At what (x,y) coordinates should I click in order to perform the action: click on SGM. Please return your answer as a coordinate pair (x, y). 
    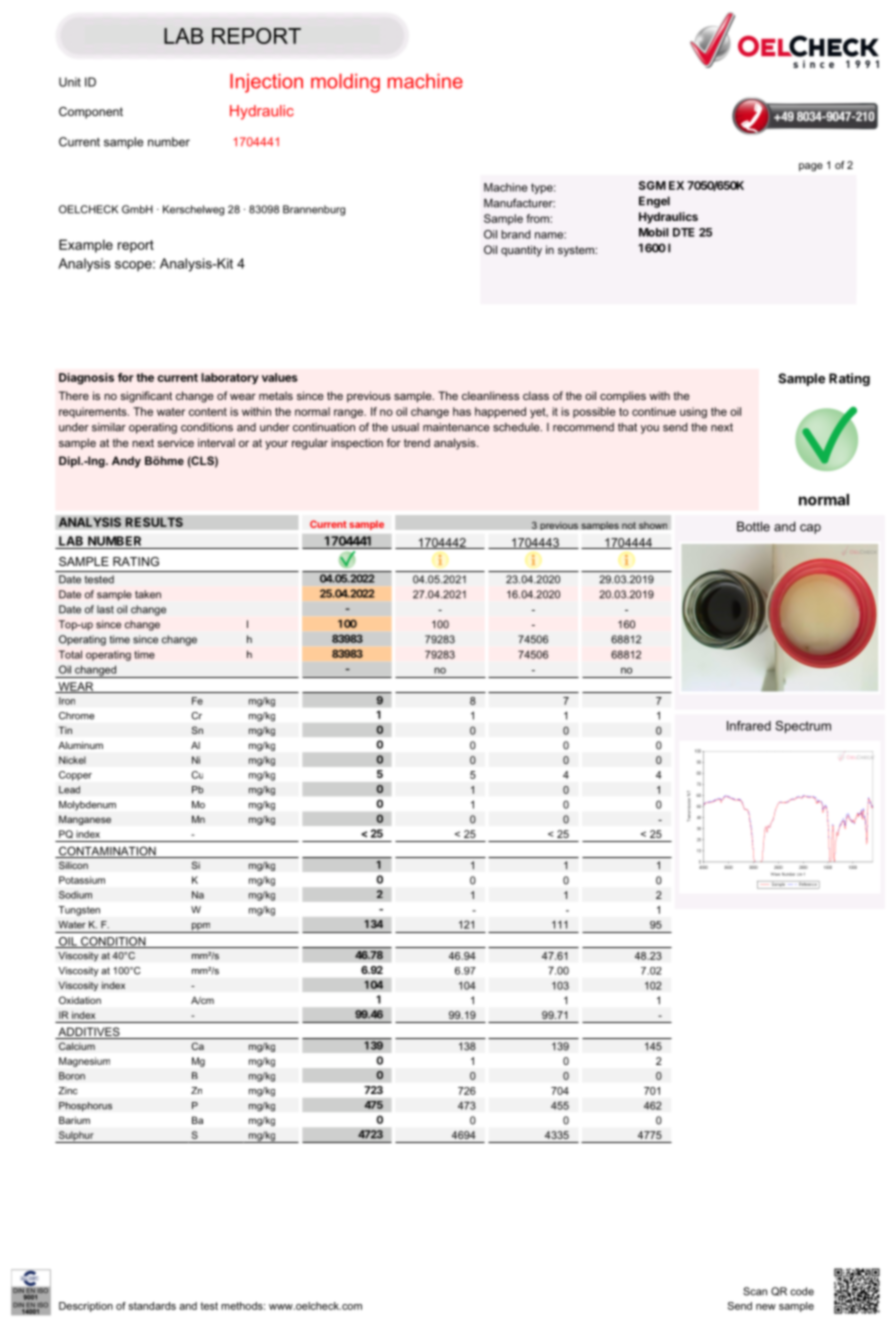
    Looking at the image, I should click on (652, 185).
